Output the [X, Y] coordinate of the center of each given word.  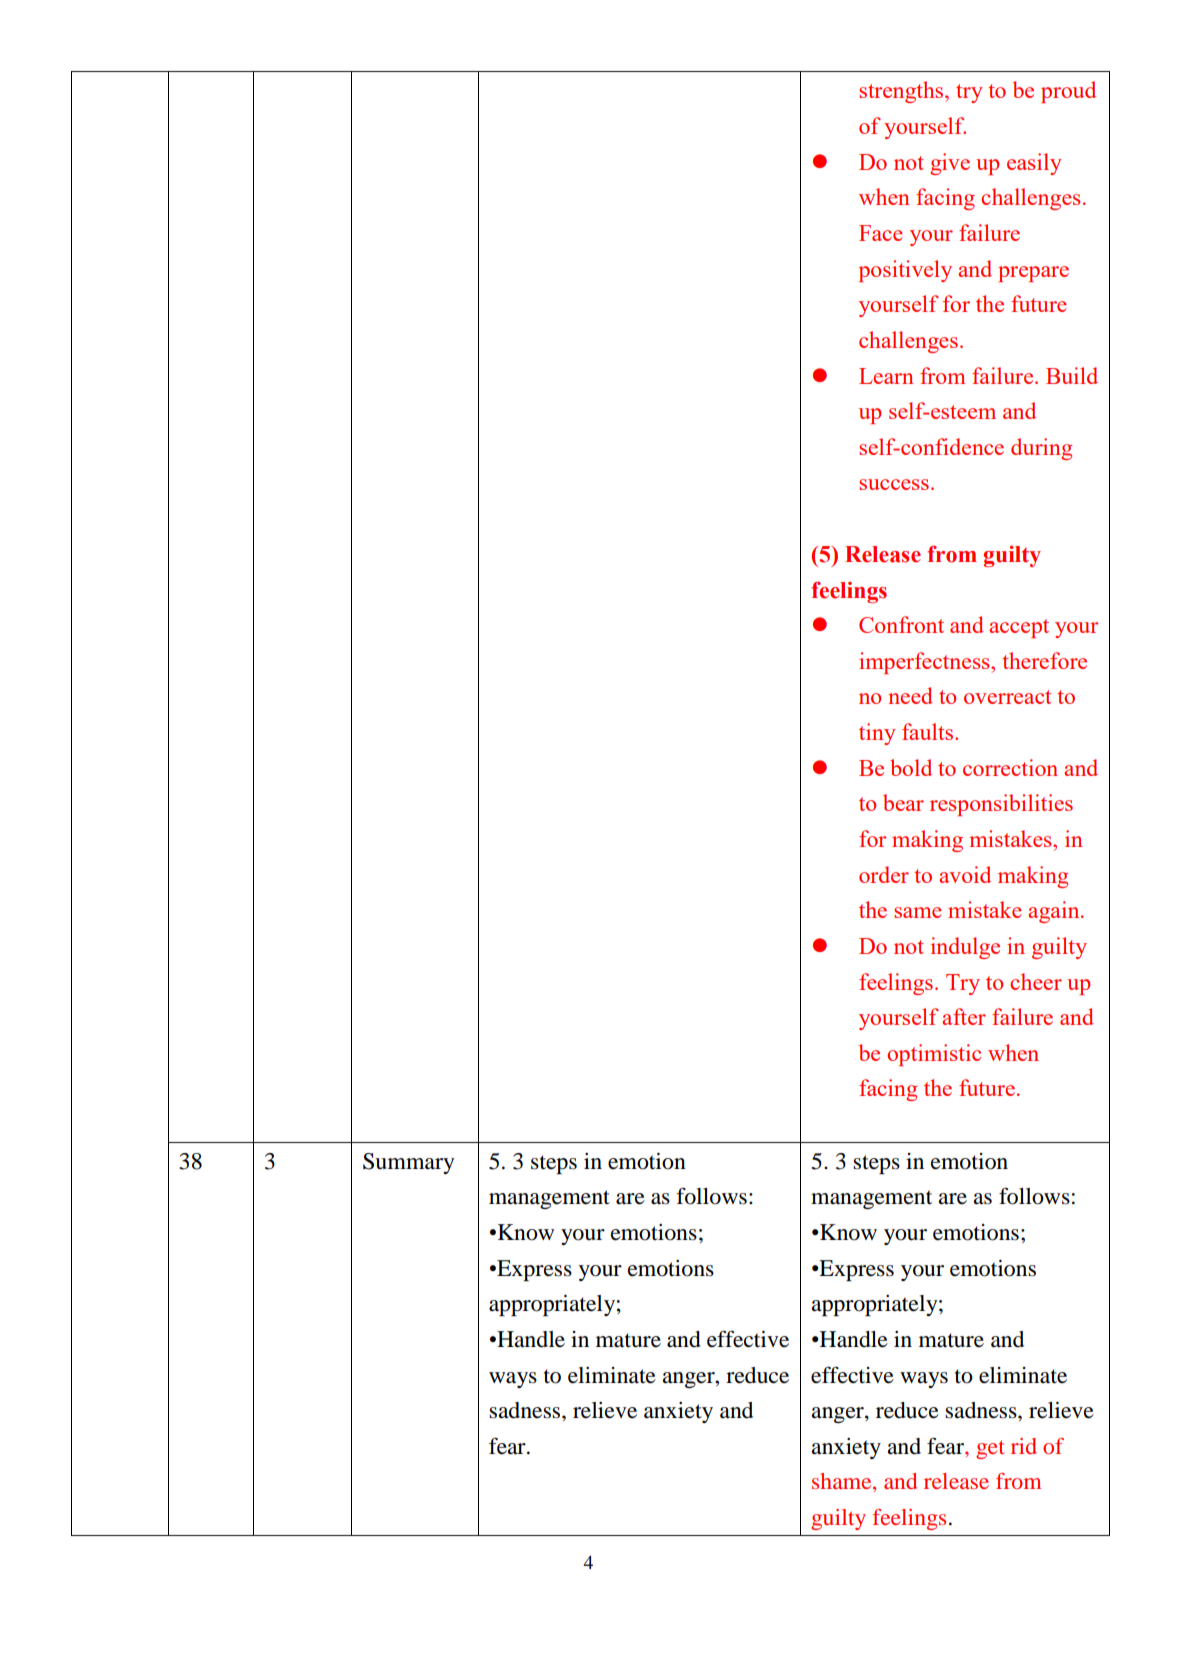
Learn [886, 376]
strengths [902, 92]
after [964, 1016]
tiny [877, 734]
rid [1024, 1446]
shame [843, 1482]
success [894, 484]
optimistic [934, 1055]
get [990, 1449]
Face [881, 233]
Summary [408, 1163]
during [1041, 449]
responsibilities [1001, 805]
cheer [1036, 981]
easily [1034, 164]
